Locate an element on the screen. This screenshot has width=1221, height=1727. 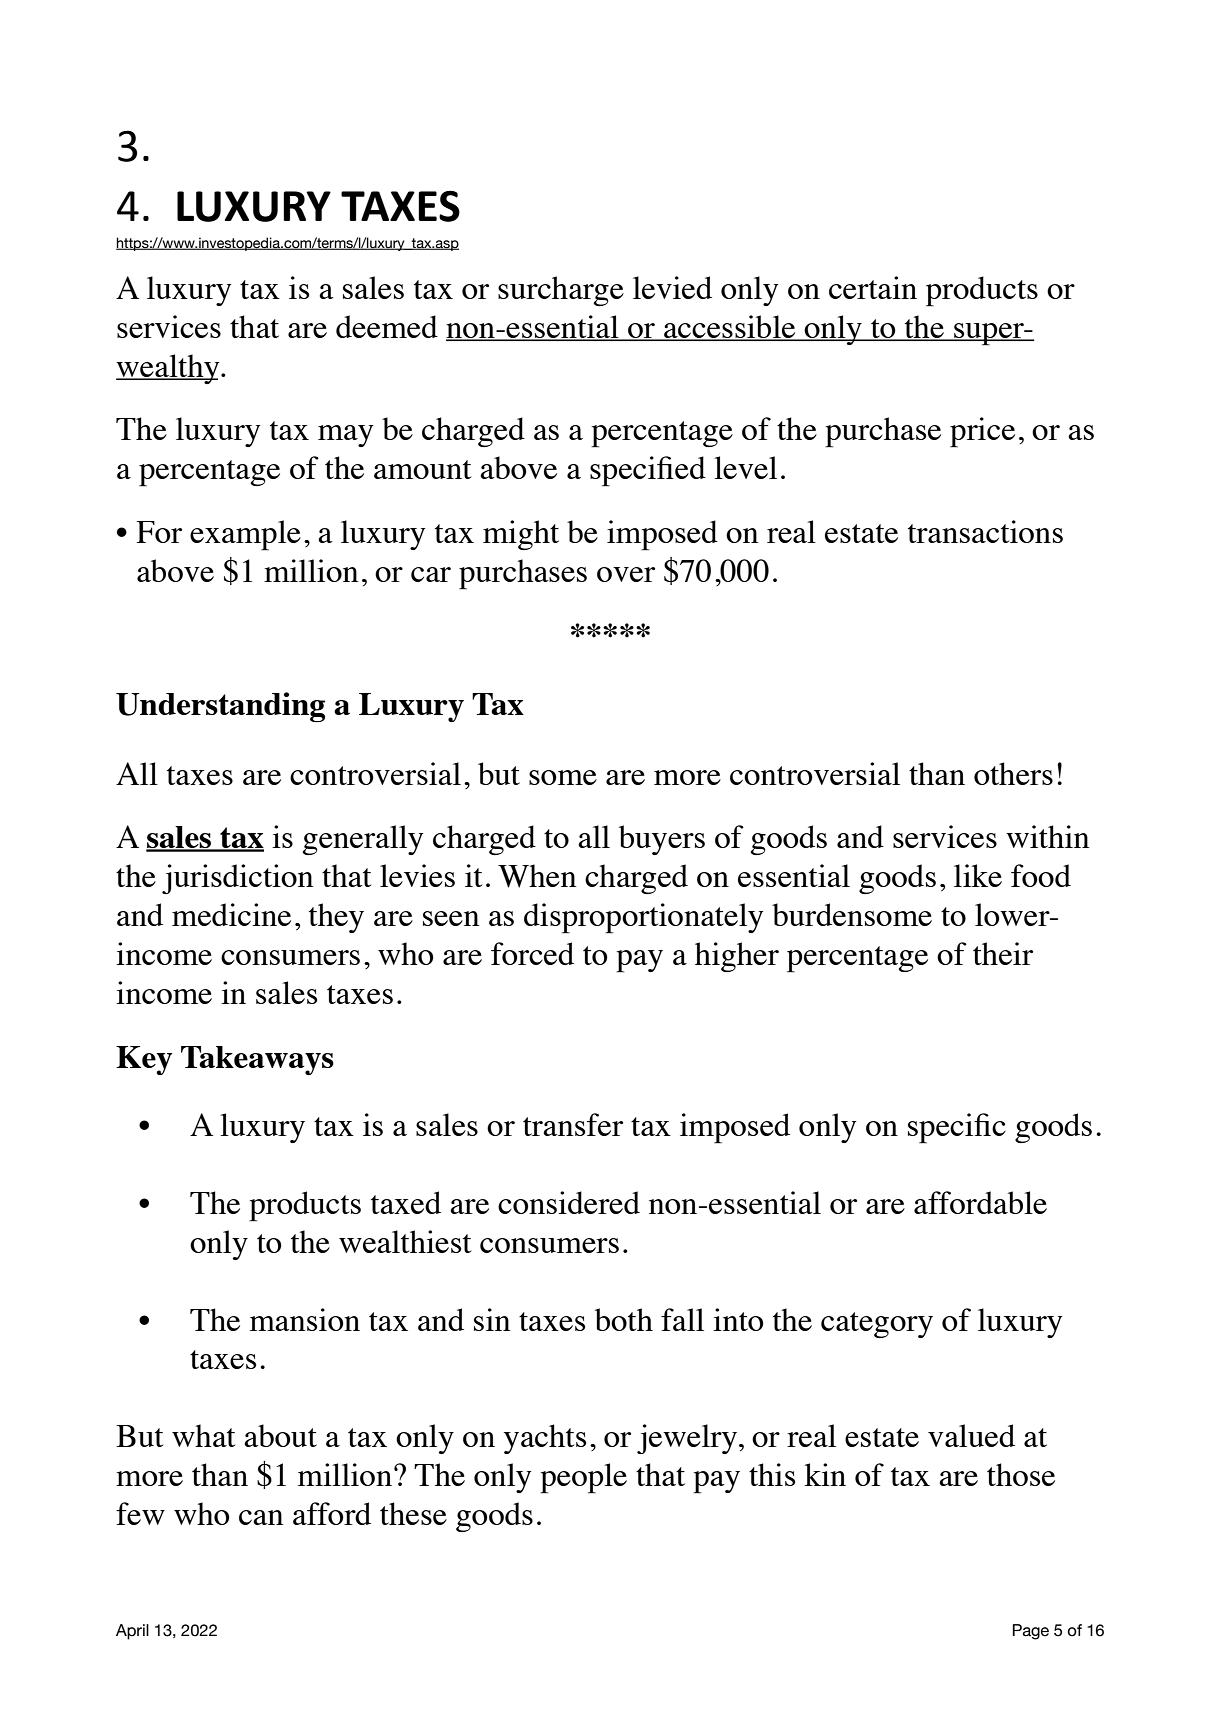
people is located at coordinates (583, 1478).
